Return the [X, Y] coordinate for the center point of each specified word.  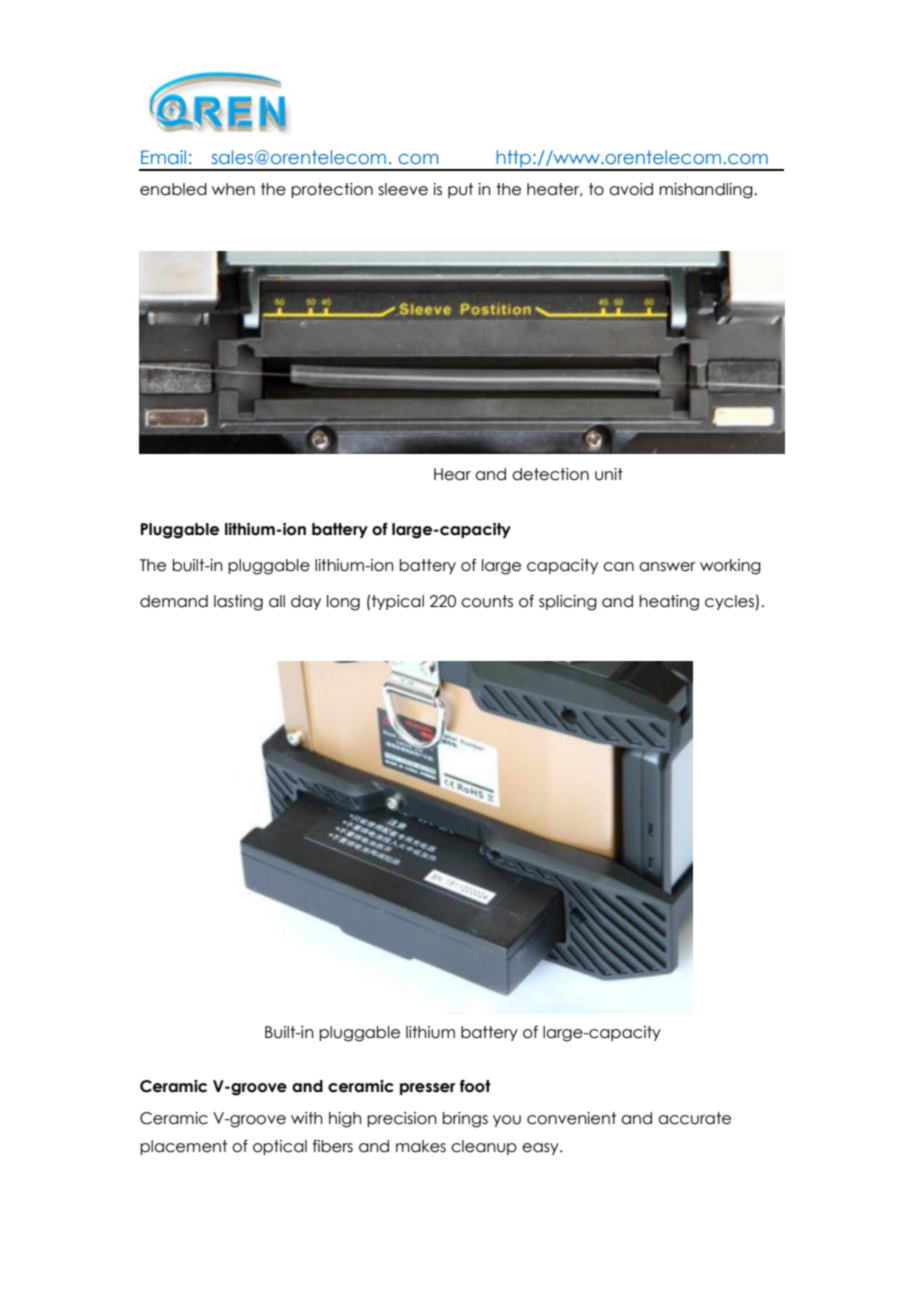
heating [669, 603]
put [460, 190]
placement [183, 1147]
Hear [452, 474]
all [277, 601]
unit [609, 474]
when [233, 189]
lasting [238, 603]
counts [487, 601]
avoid [631, 189]
